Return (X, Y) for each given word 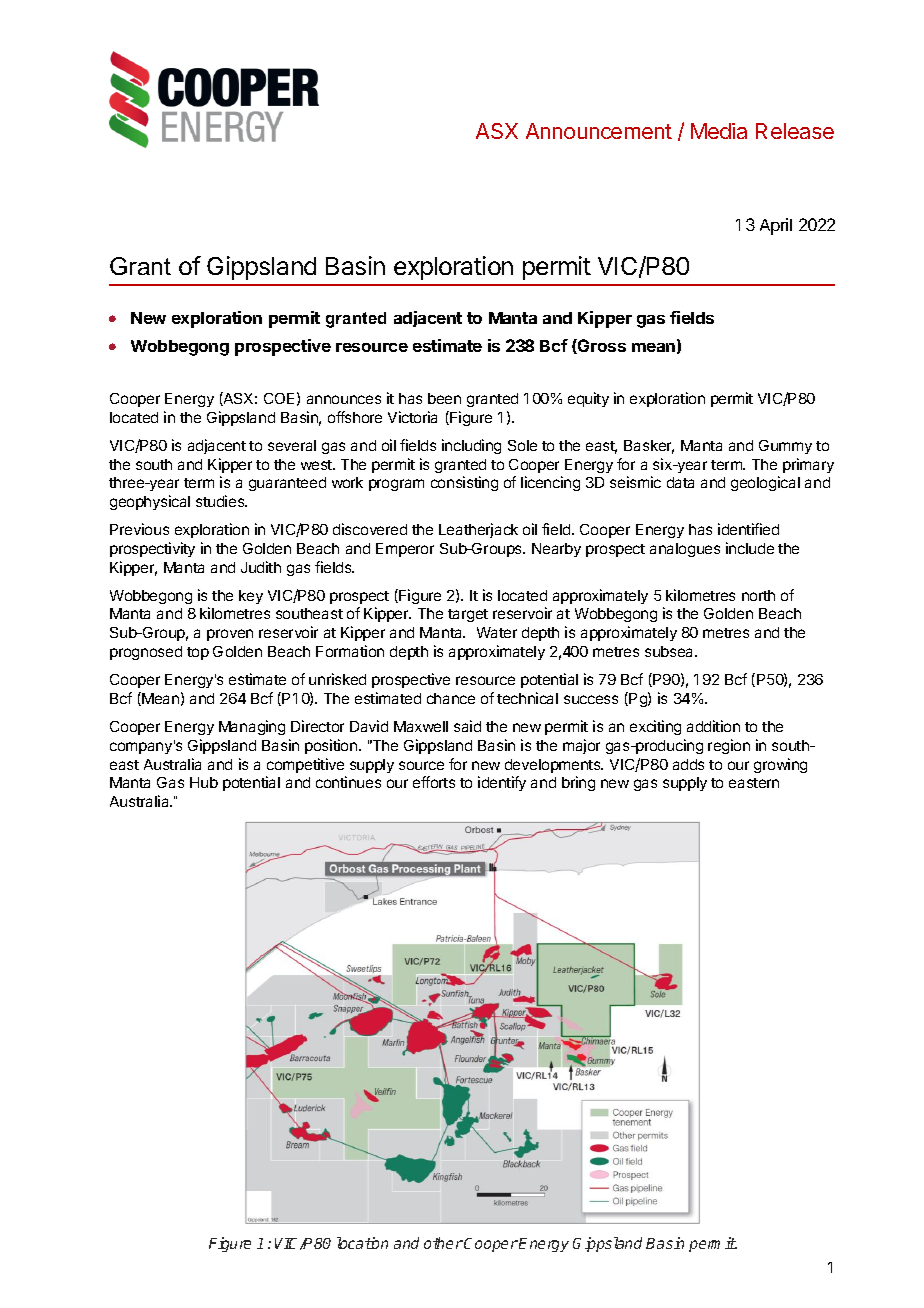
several (292, 445)
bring (578, 783)
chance (451, 698)
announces (344, 399)
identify (502, 783)
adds (688, 764)
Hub (204, 782)
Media (719, 131)
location (362, 1243)
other (443, 1243)
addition (713, 726)
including (471, 446)
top (198, 653)
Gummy (785, 447)
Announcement (599, 131)
